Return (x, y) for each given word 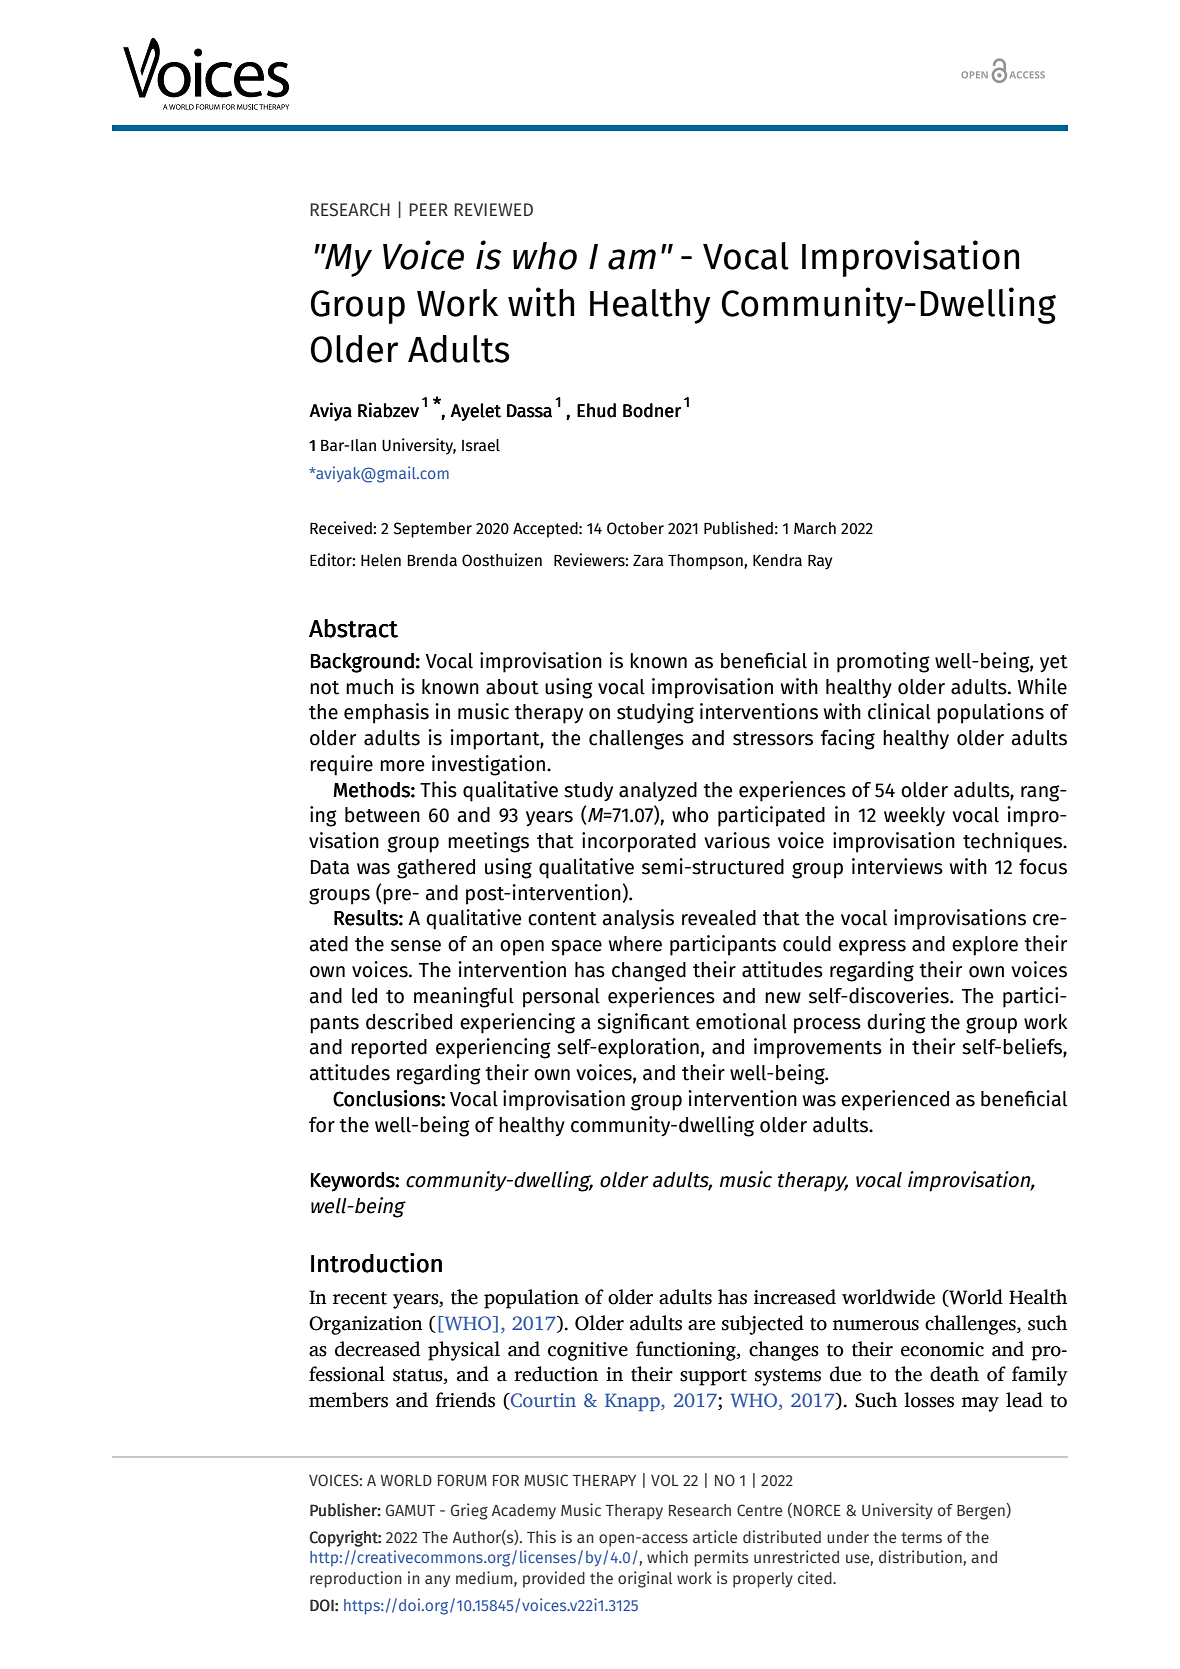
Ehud (596, 410)
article (715, 1536)
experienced (895, 1100)
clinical (899, 711)
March (815, 528)
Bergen (981, 1512)
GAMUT (410, 1510)
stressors (773, 739)
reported (389, 1049)
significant (643, 1023)
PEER (428, 209)
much (369, 687)
